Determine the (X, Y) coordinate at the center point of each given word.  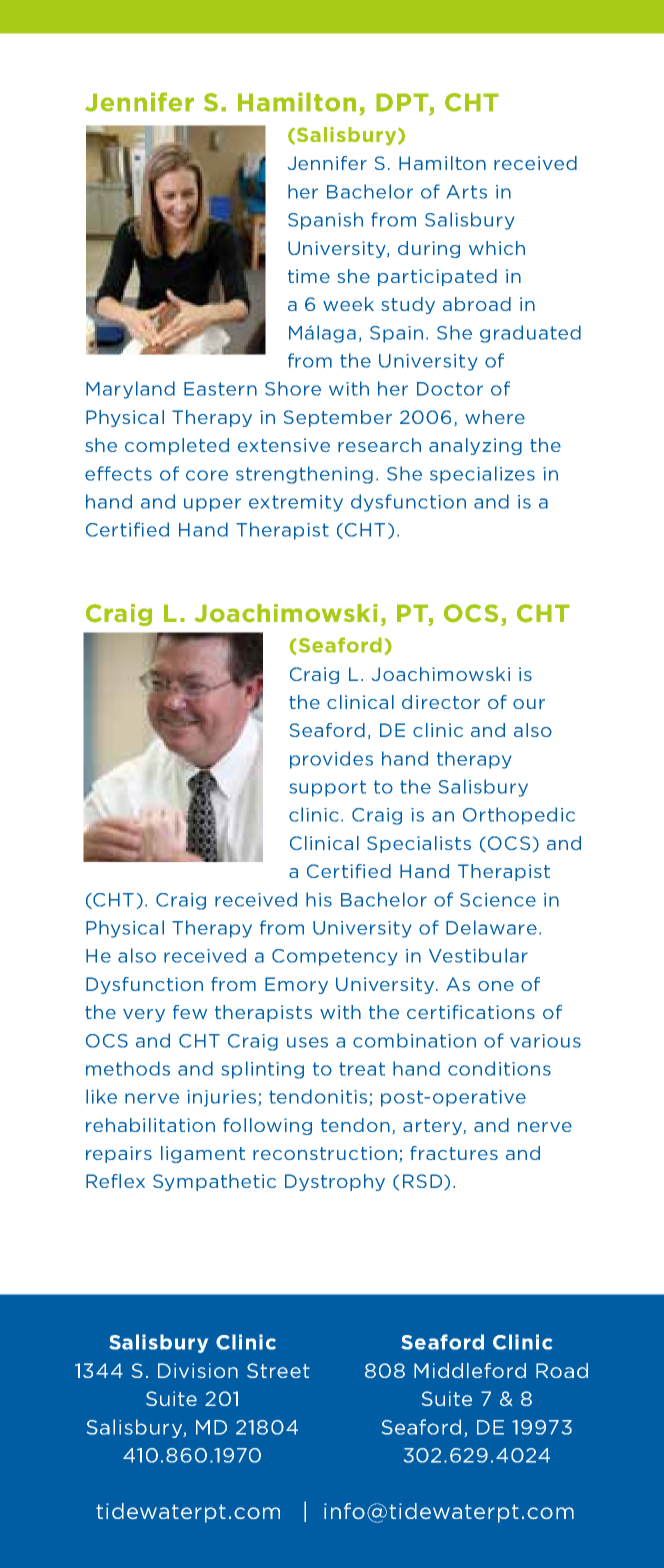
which (497, 248)
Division (198, 1370)
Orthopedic (519, 816)
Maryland (130, 390)
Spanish (325, 221)
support (328, 788)
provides (331, 760)
